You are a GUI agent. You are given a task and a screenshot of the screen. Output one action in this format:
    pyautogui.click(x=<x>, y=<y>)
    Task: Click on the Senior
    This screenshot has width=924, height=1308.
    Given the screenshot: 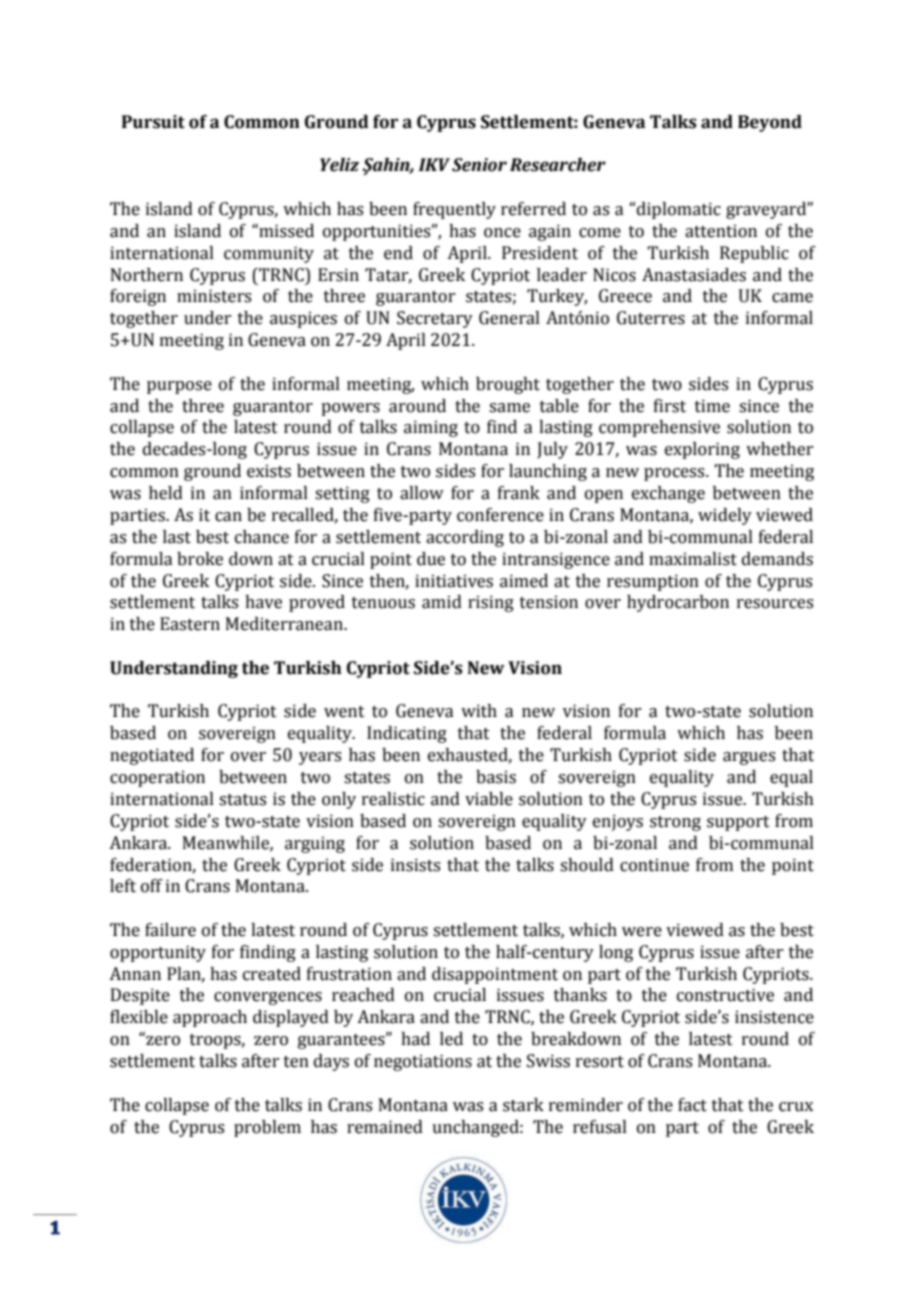 What is the action you would take?
    pyautogui.click(x=479, y=165)
